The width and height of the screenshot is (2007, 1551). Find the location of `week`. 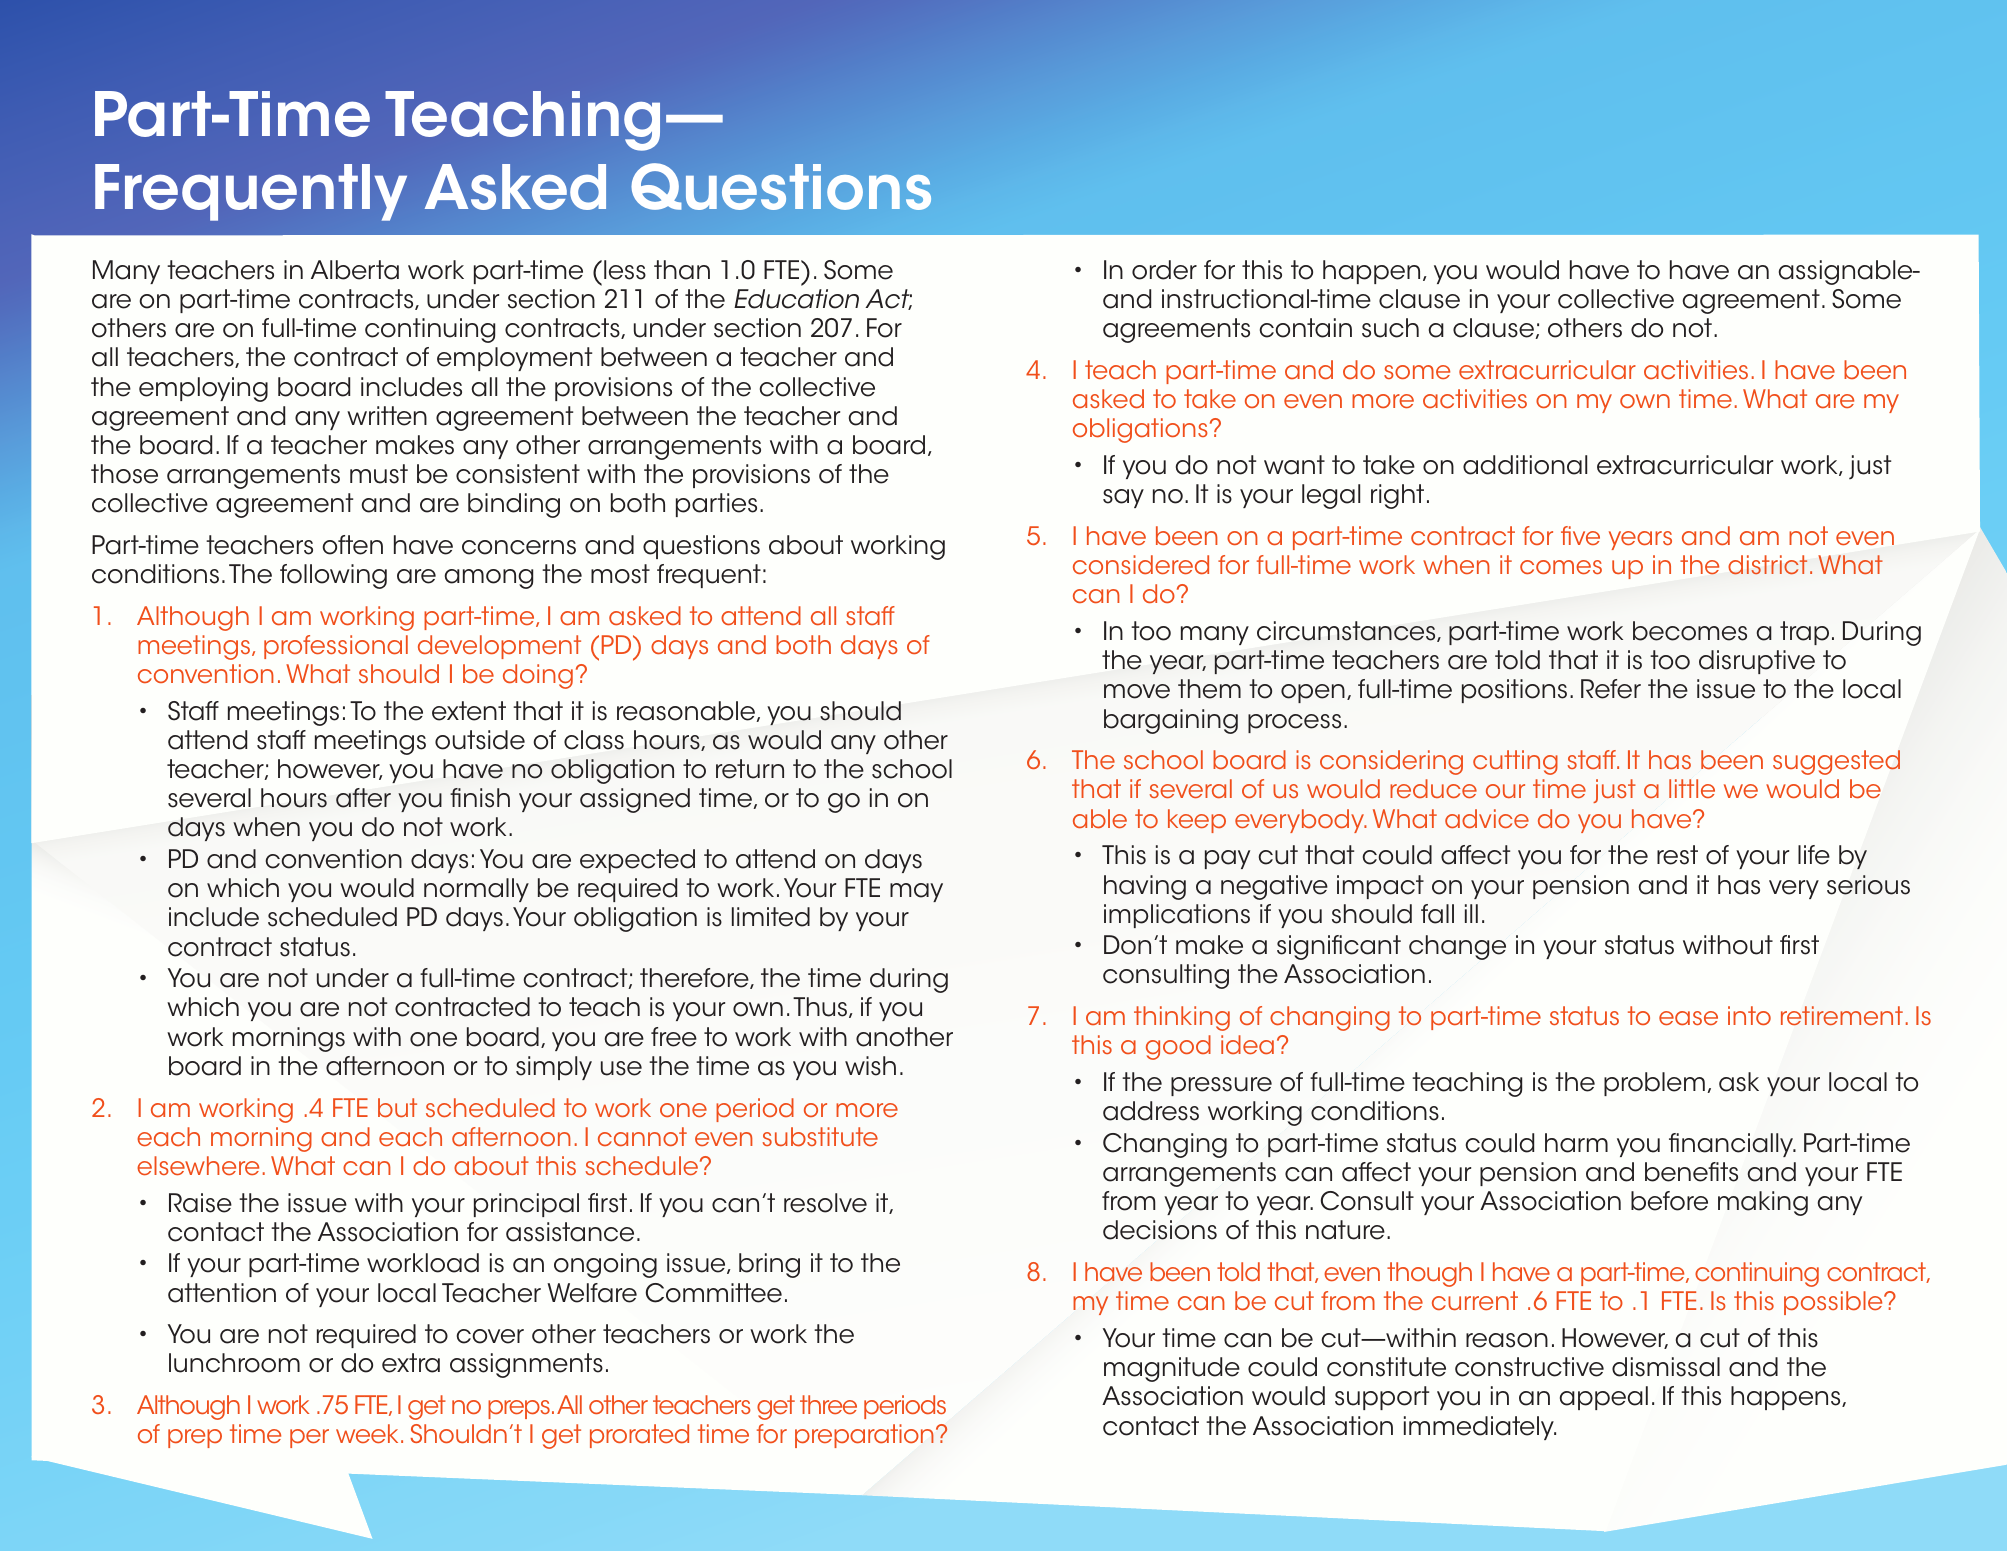

week is located at coordinates (367, 1433).
